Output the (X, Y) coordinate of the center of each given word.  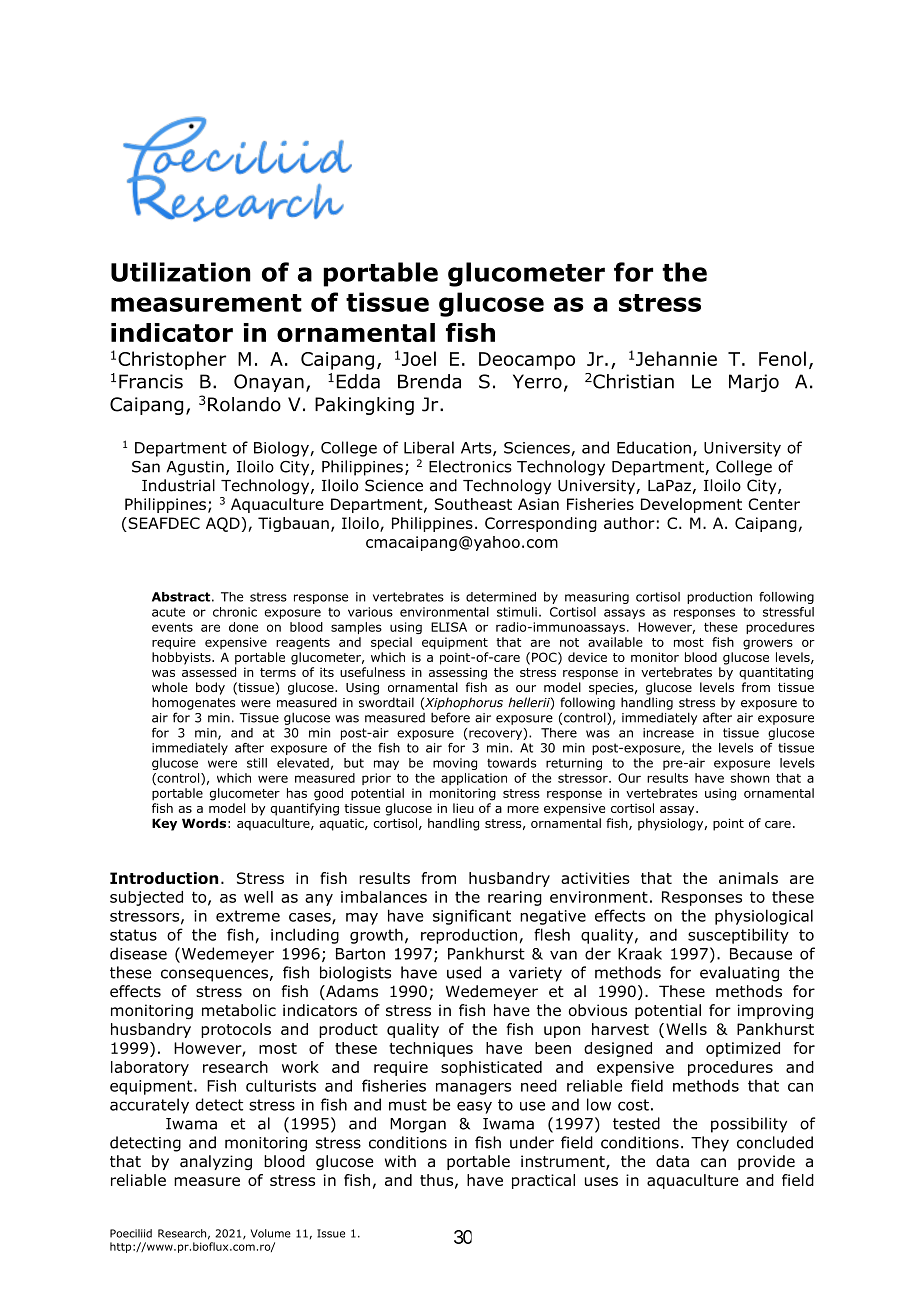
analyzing (216, 1162)
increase (668, 733)
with (400, 1161)
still (257, 763)
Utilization (181, 272)
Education (654, 447)
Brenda (429, 381)
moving (455, 764)
